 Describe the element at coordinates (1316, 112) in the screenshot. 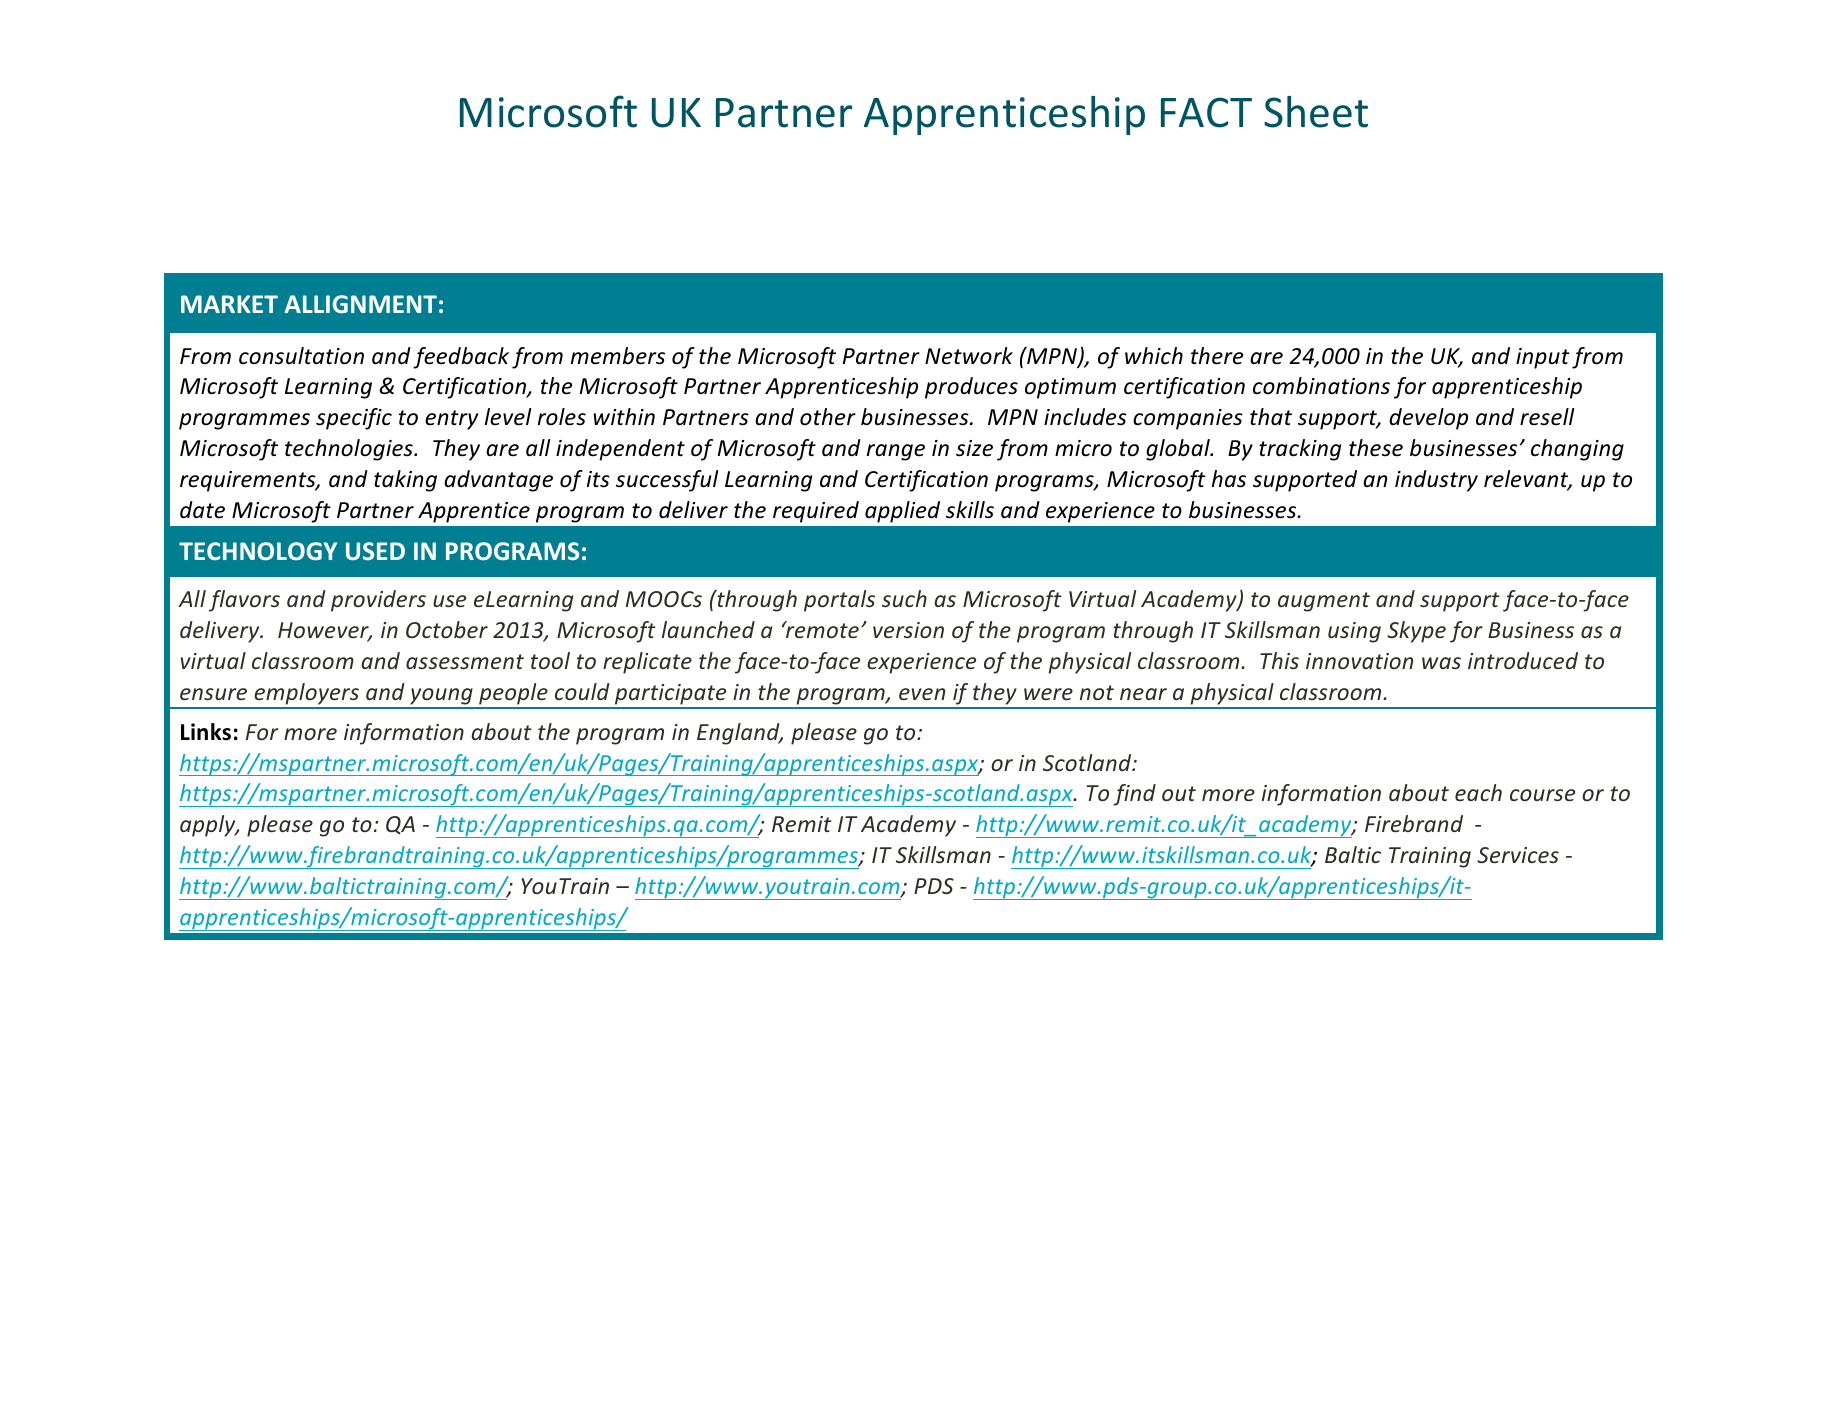

I see `Sheet` at that location.
